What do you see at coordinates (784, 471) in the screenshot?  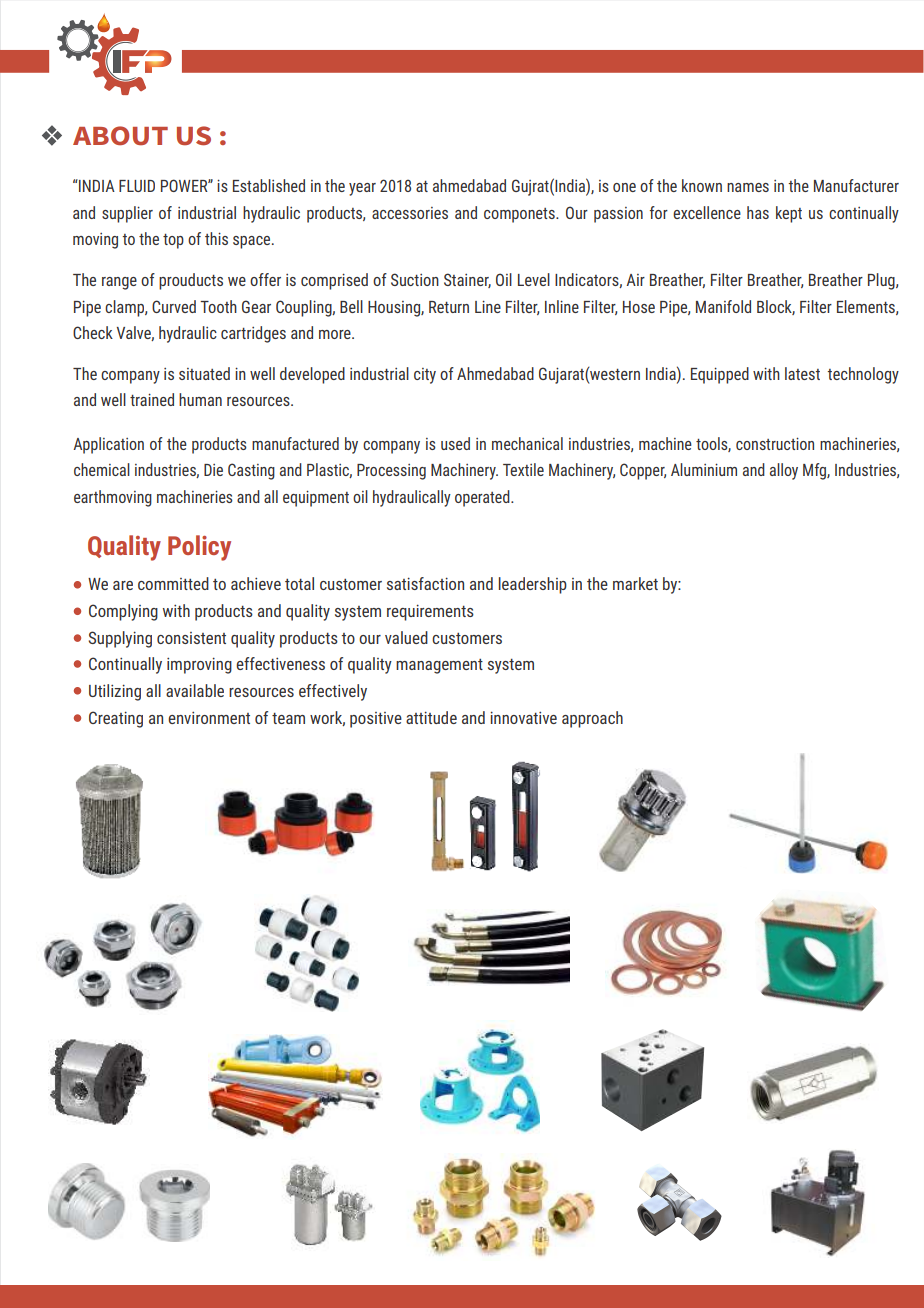 I see `alloy` at bounding box center [784, 471].
